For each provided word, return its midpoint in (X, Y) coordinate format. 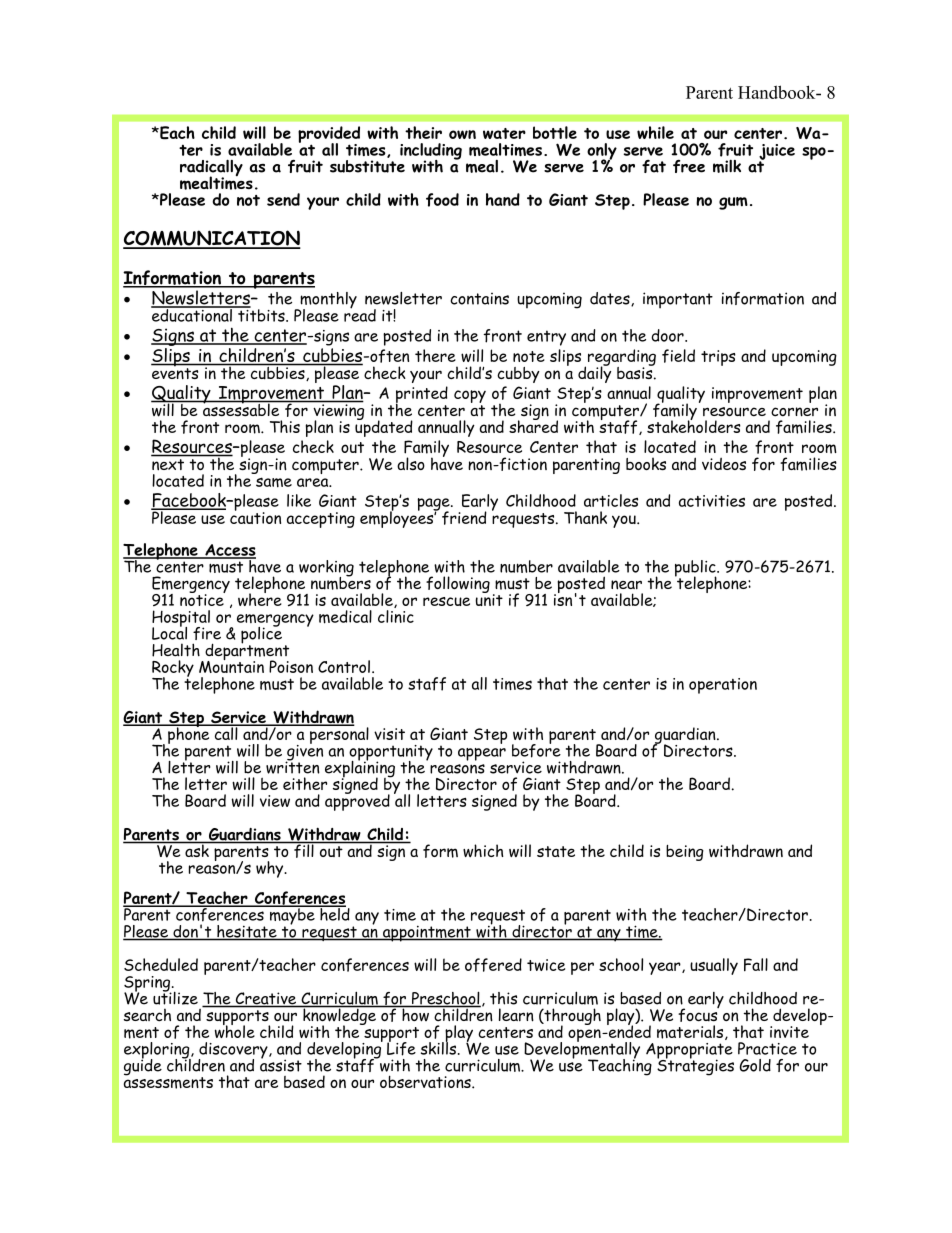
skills (440, 1047)
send (283, 199)
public (696, 569)
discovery (234, 1051)
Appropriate (689, 1052)
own (462, 134)
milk (727, 166)
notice (202, 599)
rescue (446, 601)
